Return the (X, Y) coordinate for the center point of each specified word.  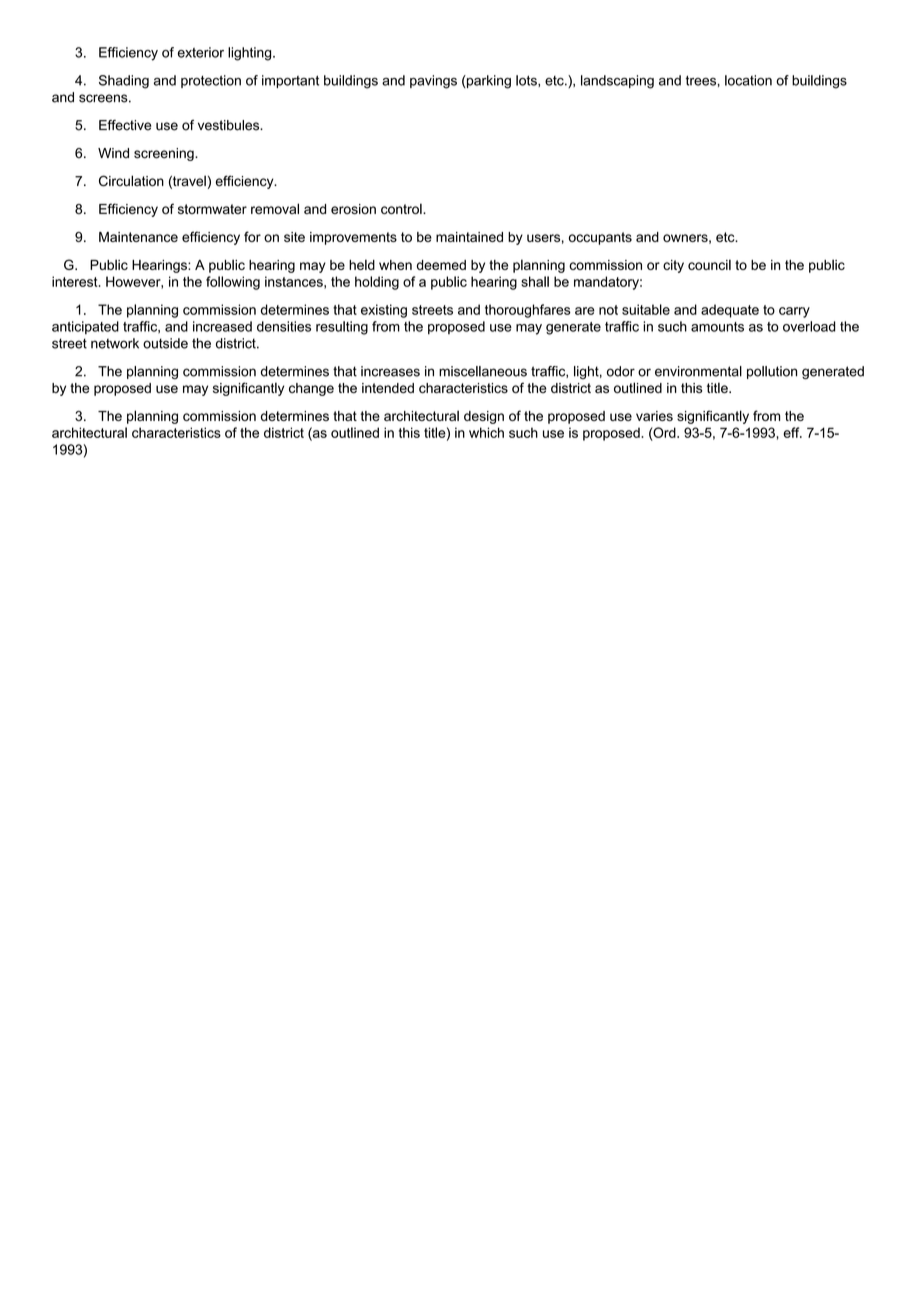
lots (527, 81)
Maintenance (138, 237)
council (709, 264)
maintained (469, 237)
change (311, 389)
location (748, 80)
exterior (201, 52)
